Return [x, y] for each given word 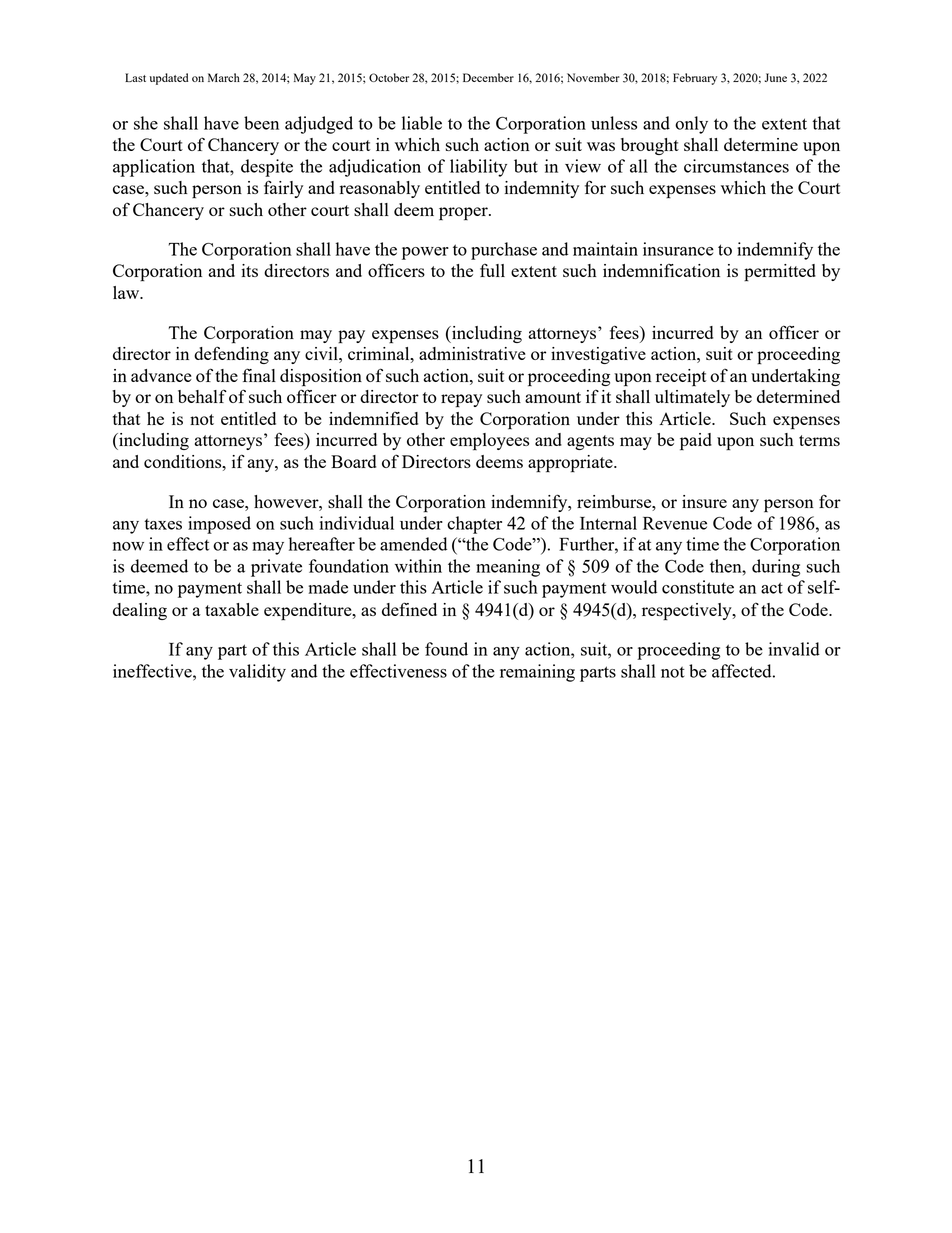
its [249, 270]
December [488, 77]
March [224, 77]
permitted [780, 273]
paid [696, 442]
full [492, 270]
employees [489, 442]
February [695, 79]
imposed [219, 525]
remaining [537, 673]
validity [257, 673]
